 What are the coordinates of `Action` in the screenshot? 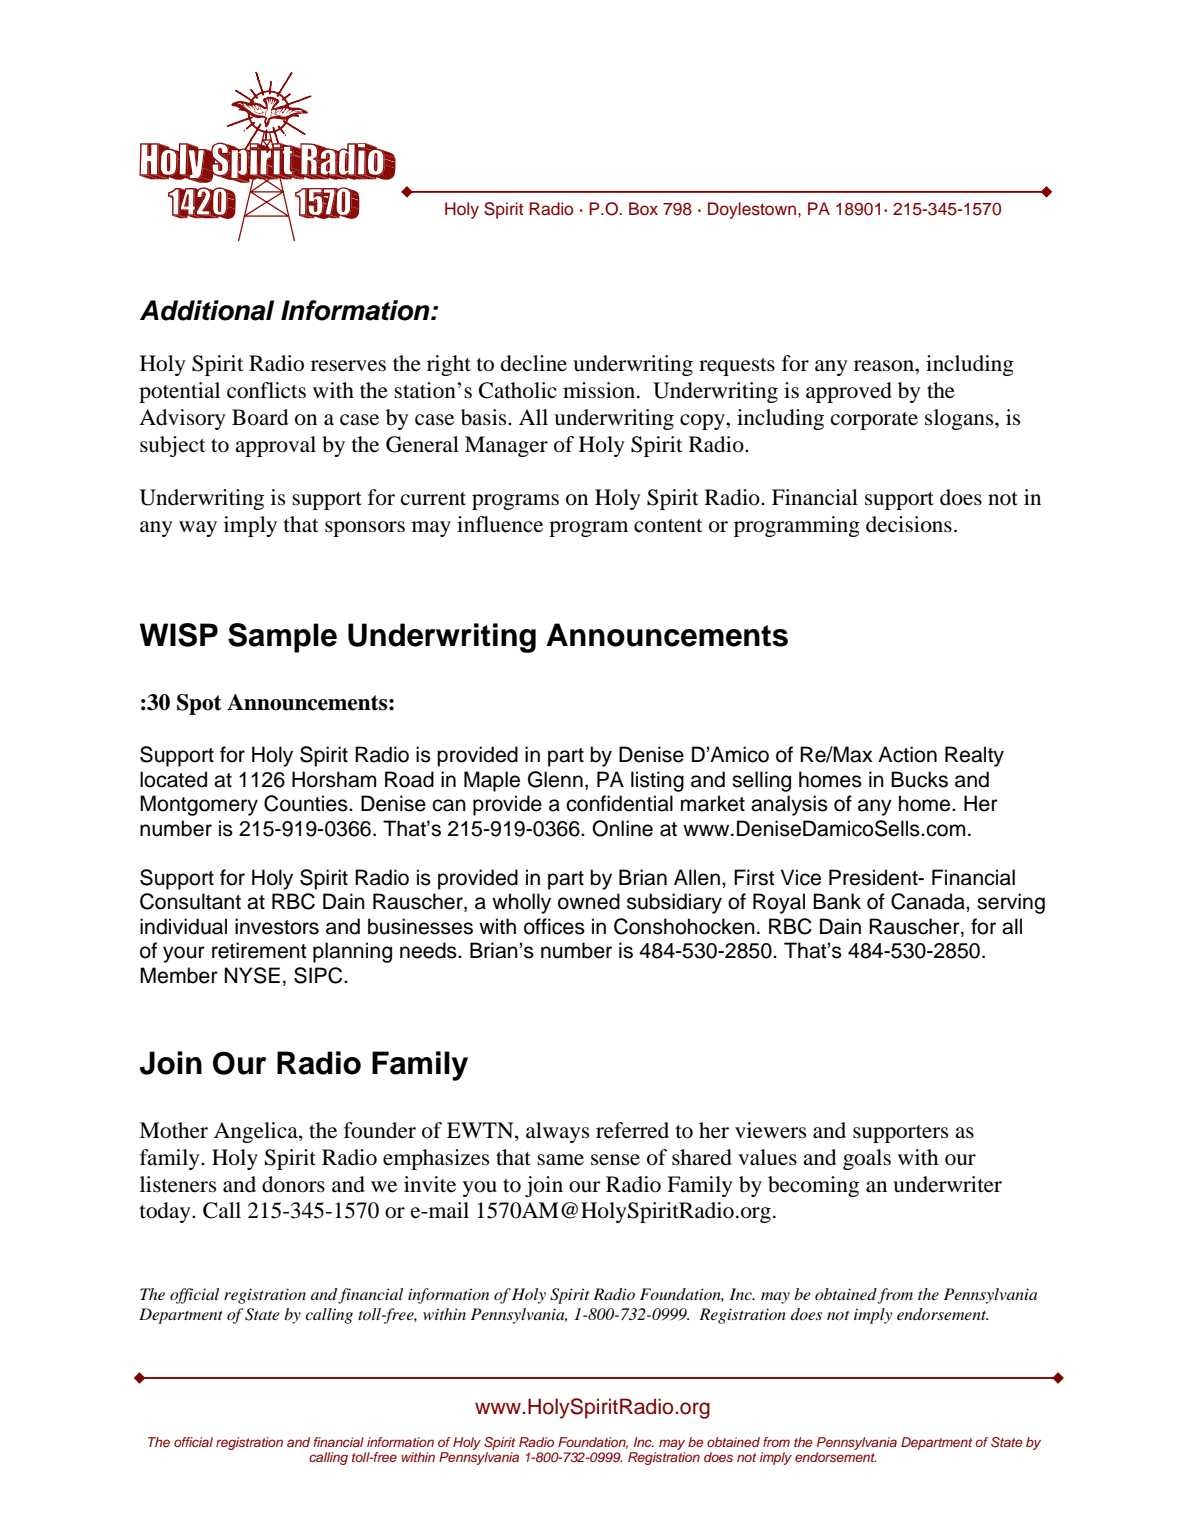 It's located at (907, 754).
